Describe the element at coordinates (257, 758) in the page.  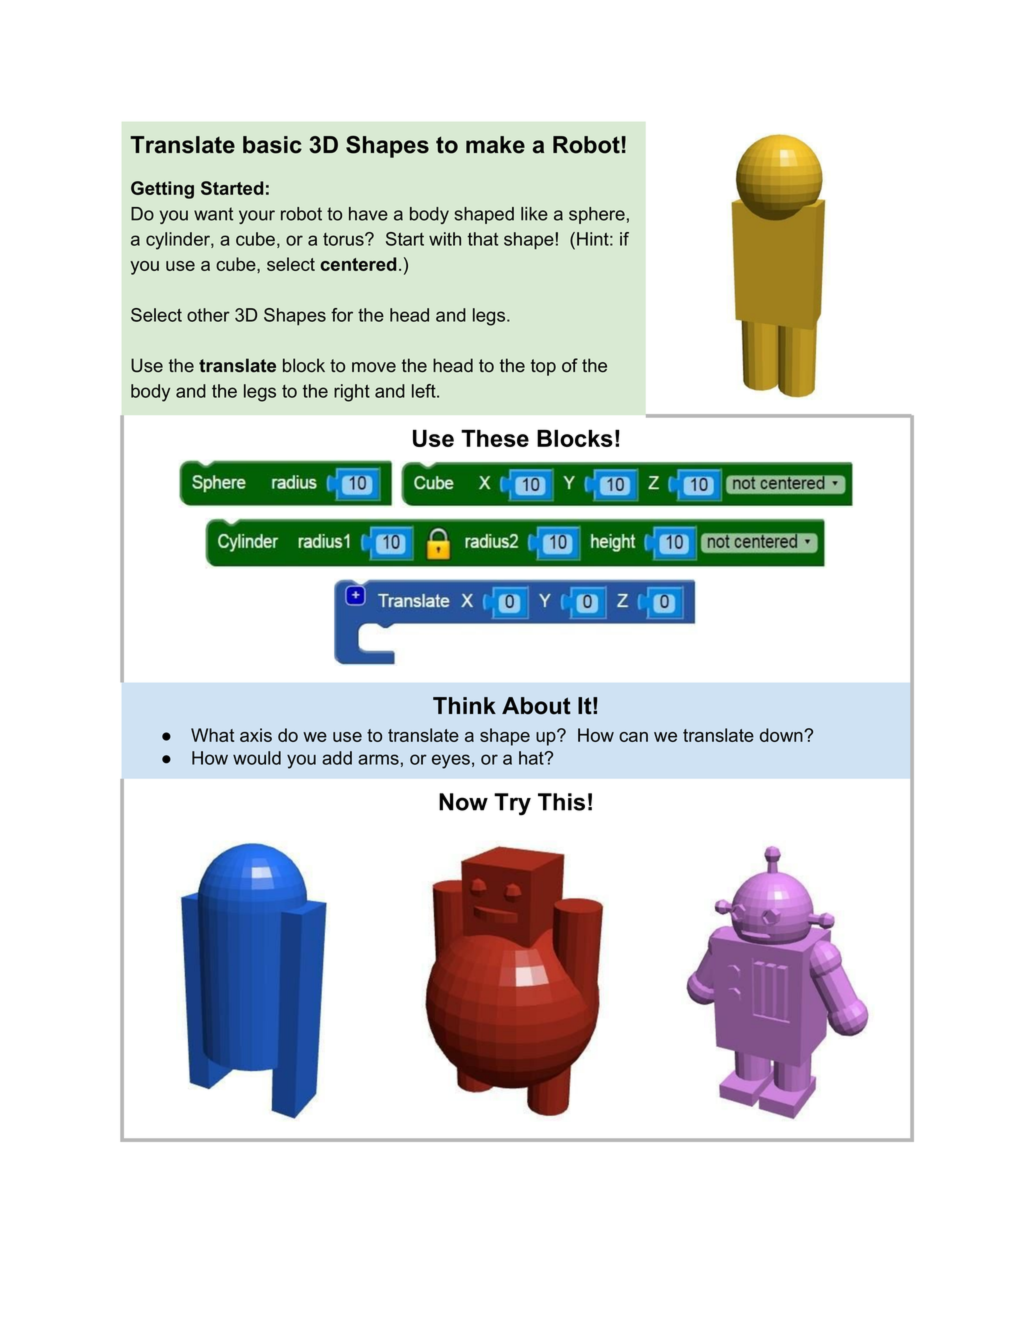
I see `would` at that location.
